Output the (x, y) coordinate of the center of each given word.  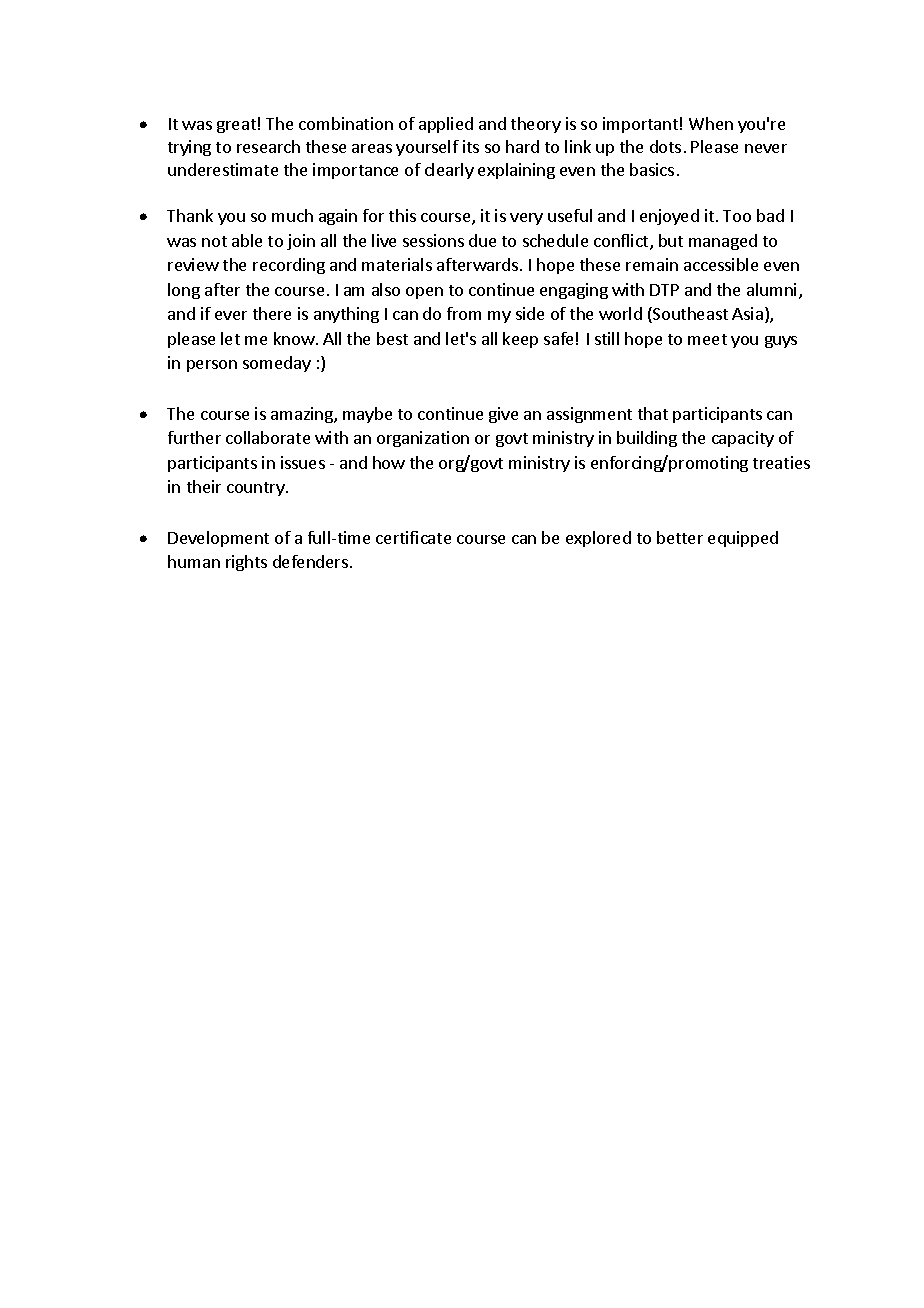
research (268, 146)
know (294, 338)
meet (707, 339)
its (471, 146)
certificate (413, 537)
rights (246, 563)
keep (520, 340)
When (711, 123)
